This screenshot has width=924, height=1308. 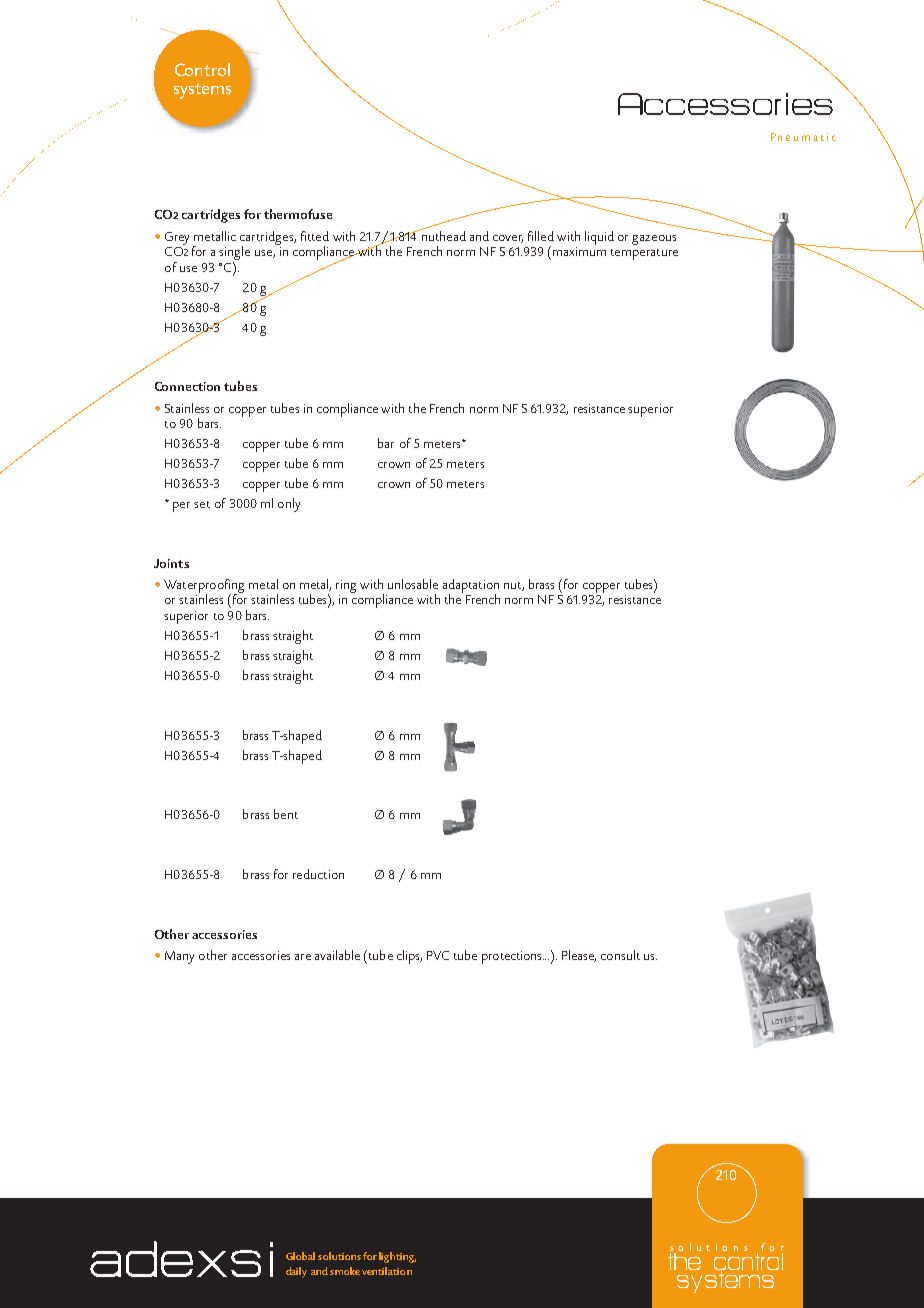 I want to click on cover, so click(x=508, y=239).
